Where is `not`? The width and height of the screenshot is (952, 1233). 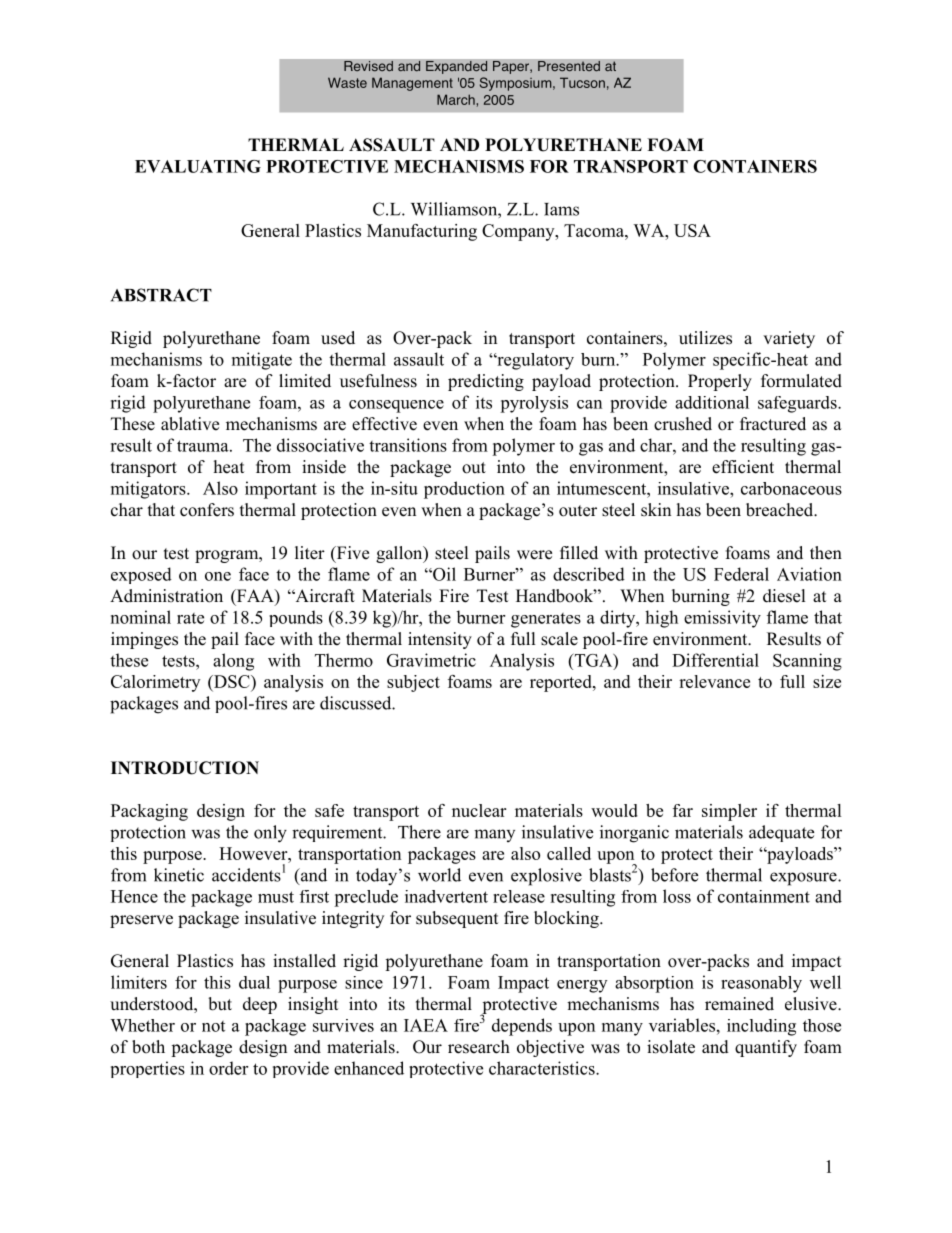
not is located at coordinates (213, 1026).
